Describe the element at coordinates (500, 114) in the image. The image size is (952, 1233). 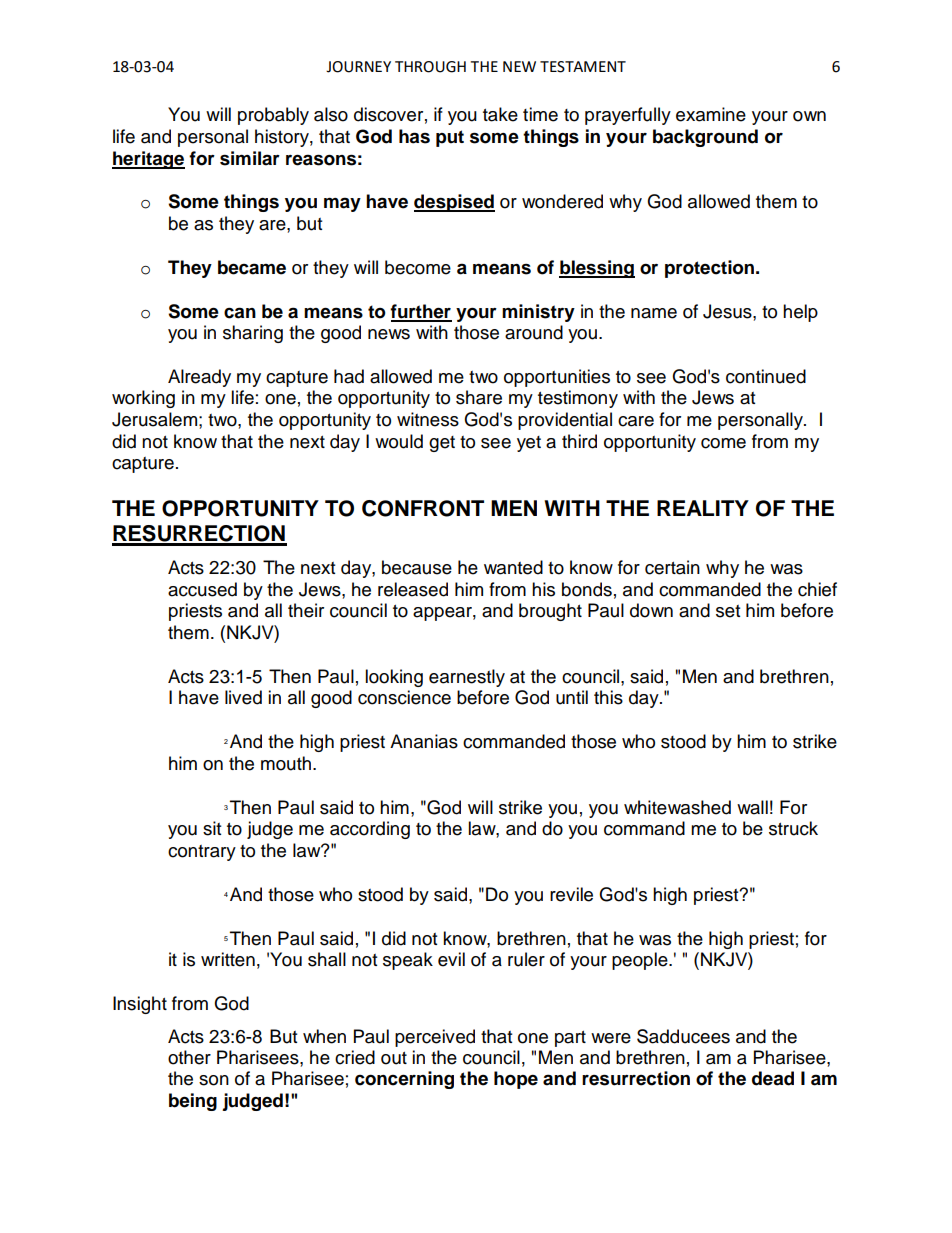
I see `take` at that location.
